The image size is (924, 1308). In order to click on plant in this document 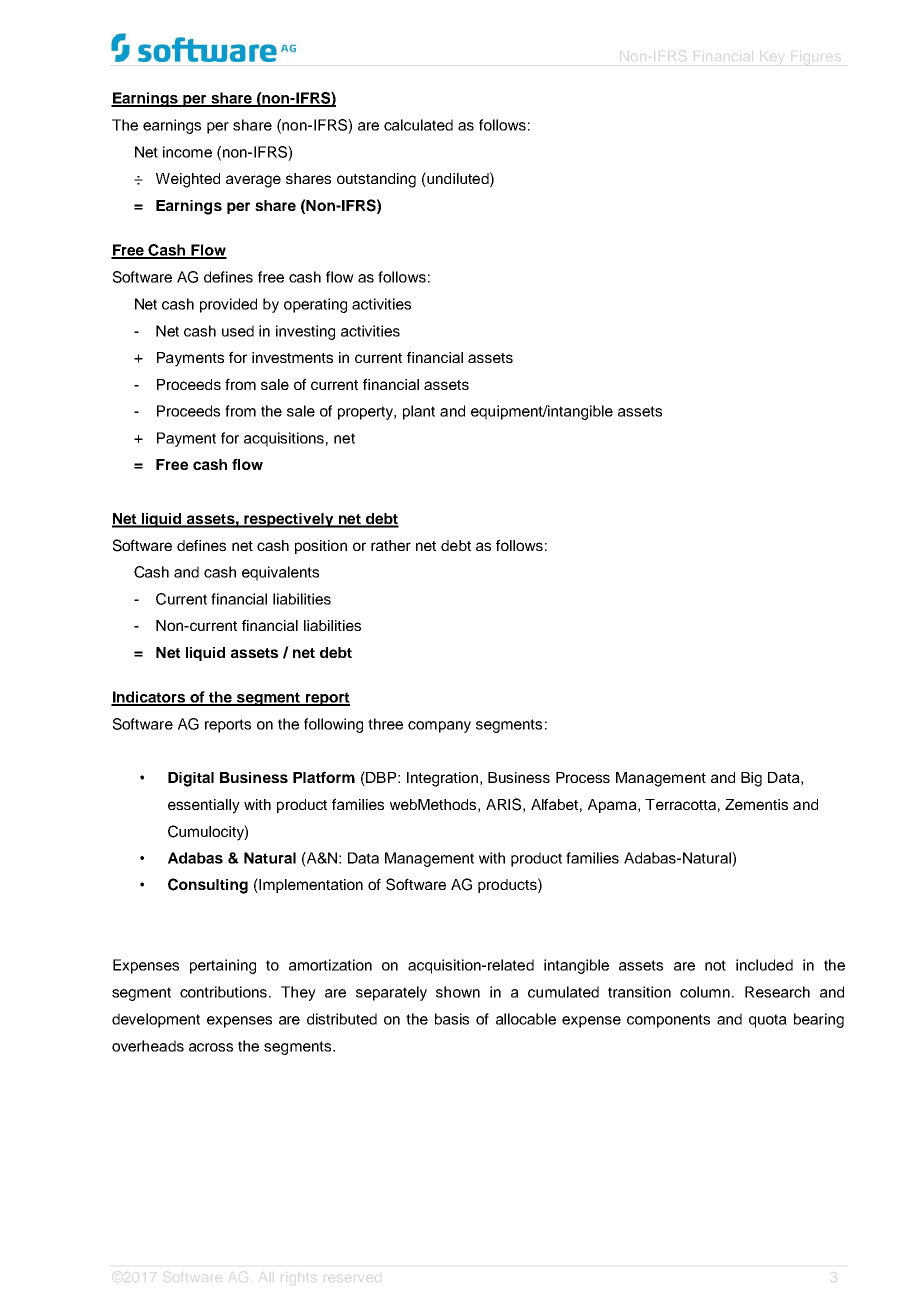, I will do `click(419, 412)`.
